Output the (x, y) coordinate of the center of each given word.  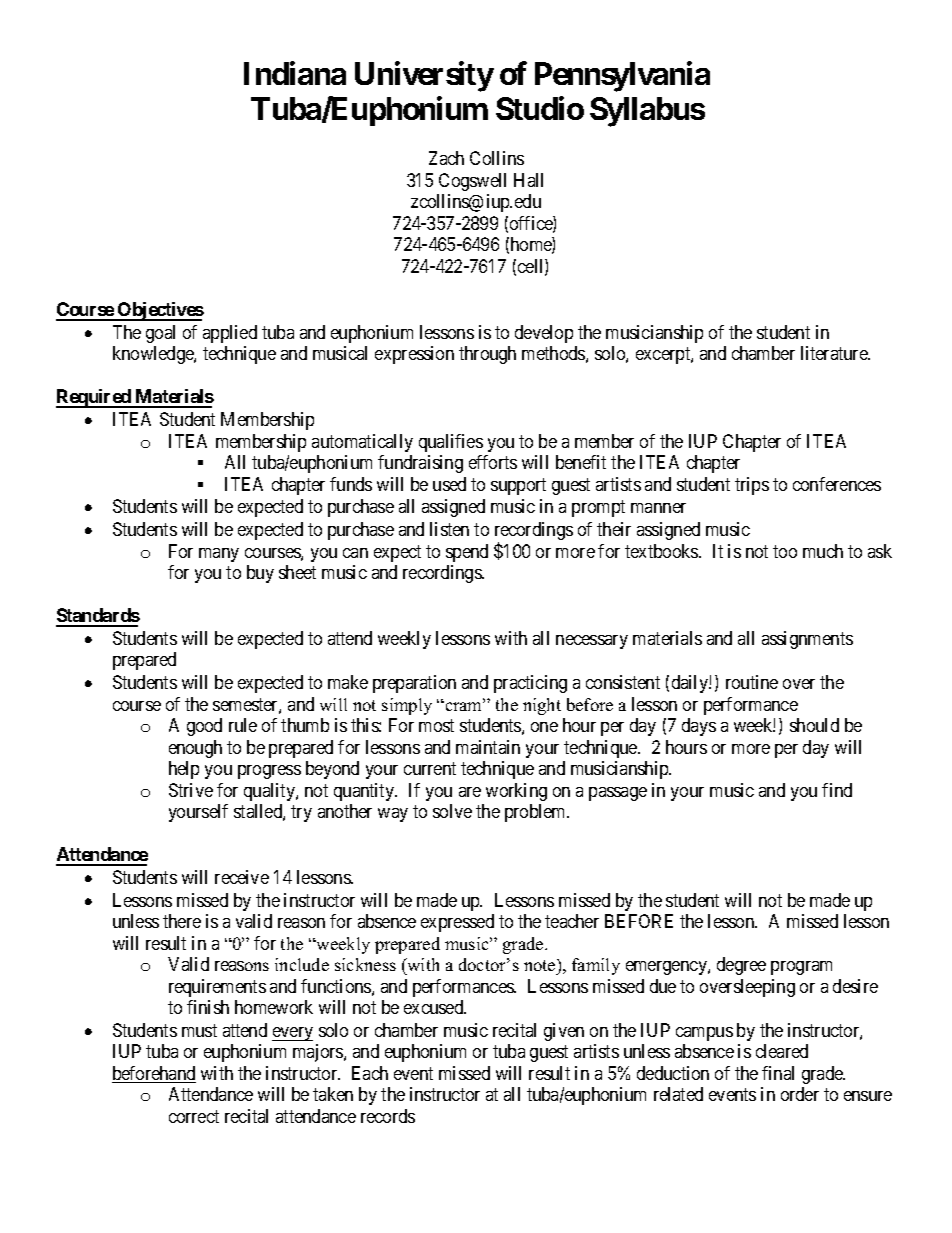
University (424, 76)
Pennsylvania (622, 76)
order (800, 1094)
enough (195, 749)
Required (94, 398)
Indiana (295, 73)
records (388, 1116)
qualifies (451, 443)
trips (752, 486)
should (814, 725)
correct (194, 1116)
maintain (488, 747)
